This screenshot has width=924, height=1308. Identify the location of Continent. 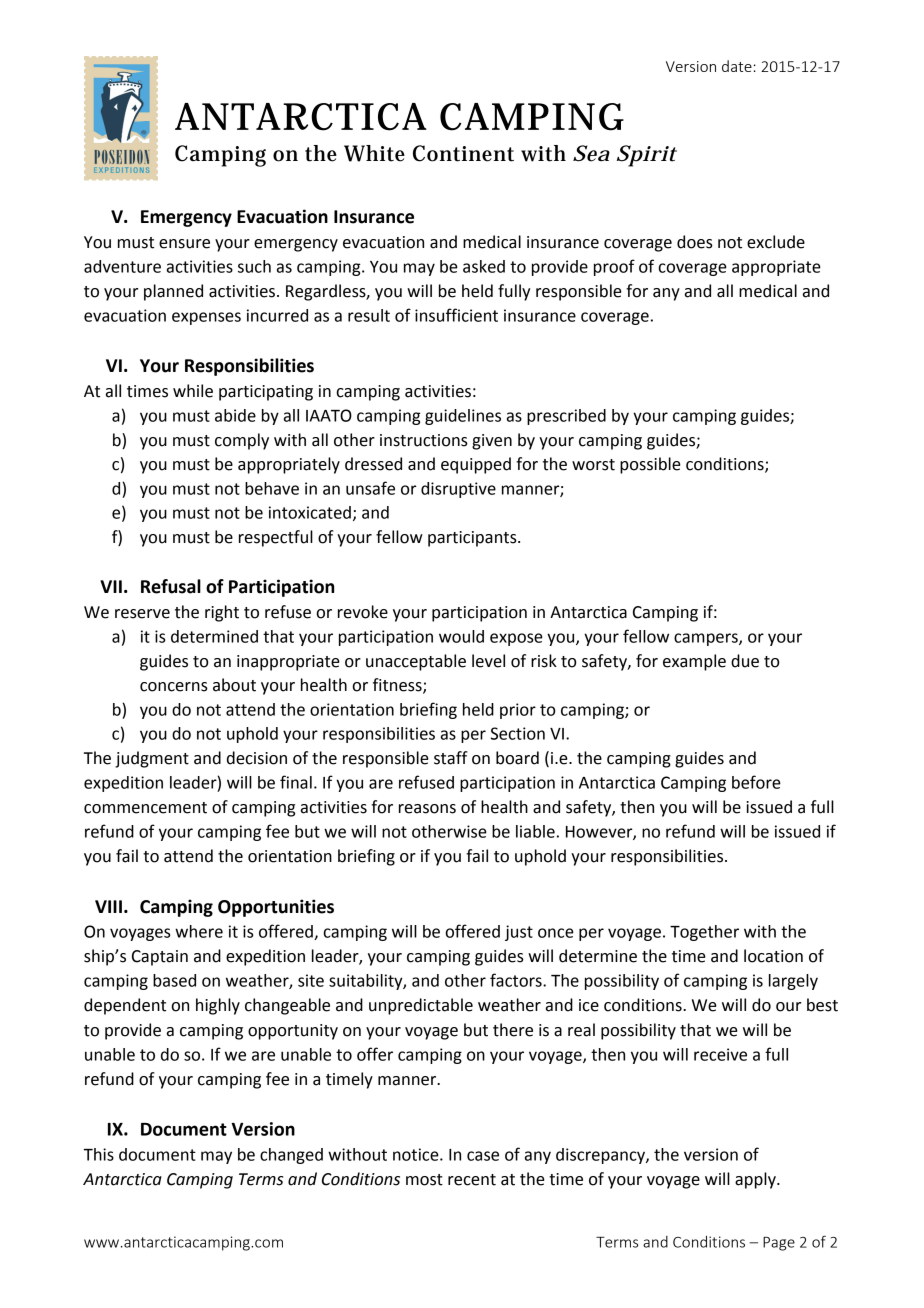
(463, 153).
